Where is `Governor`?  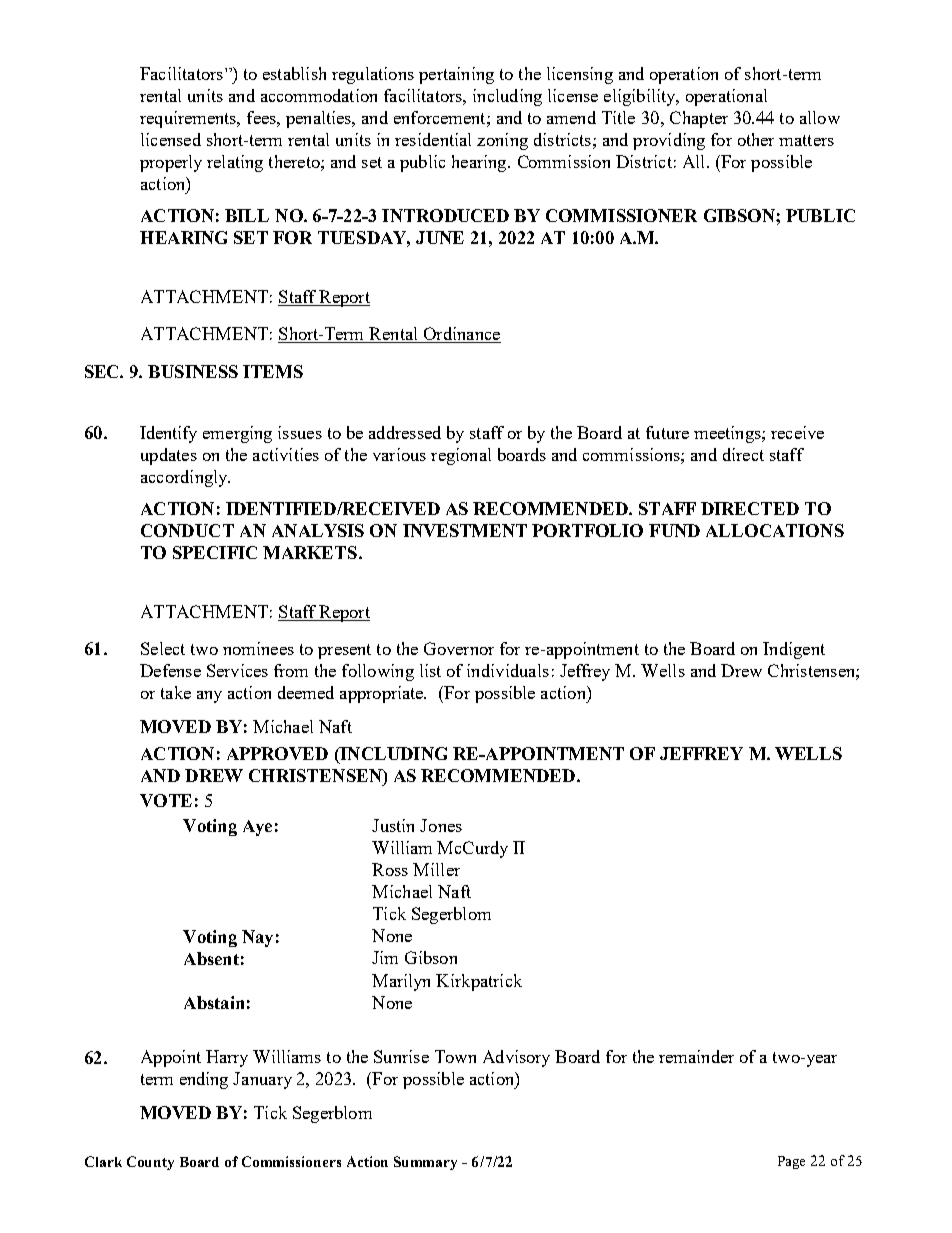 Governor is located at coordinates (459, 648).
